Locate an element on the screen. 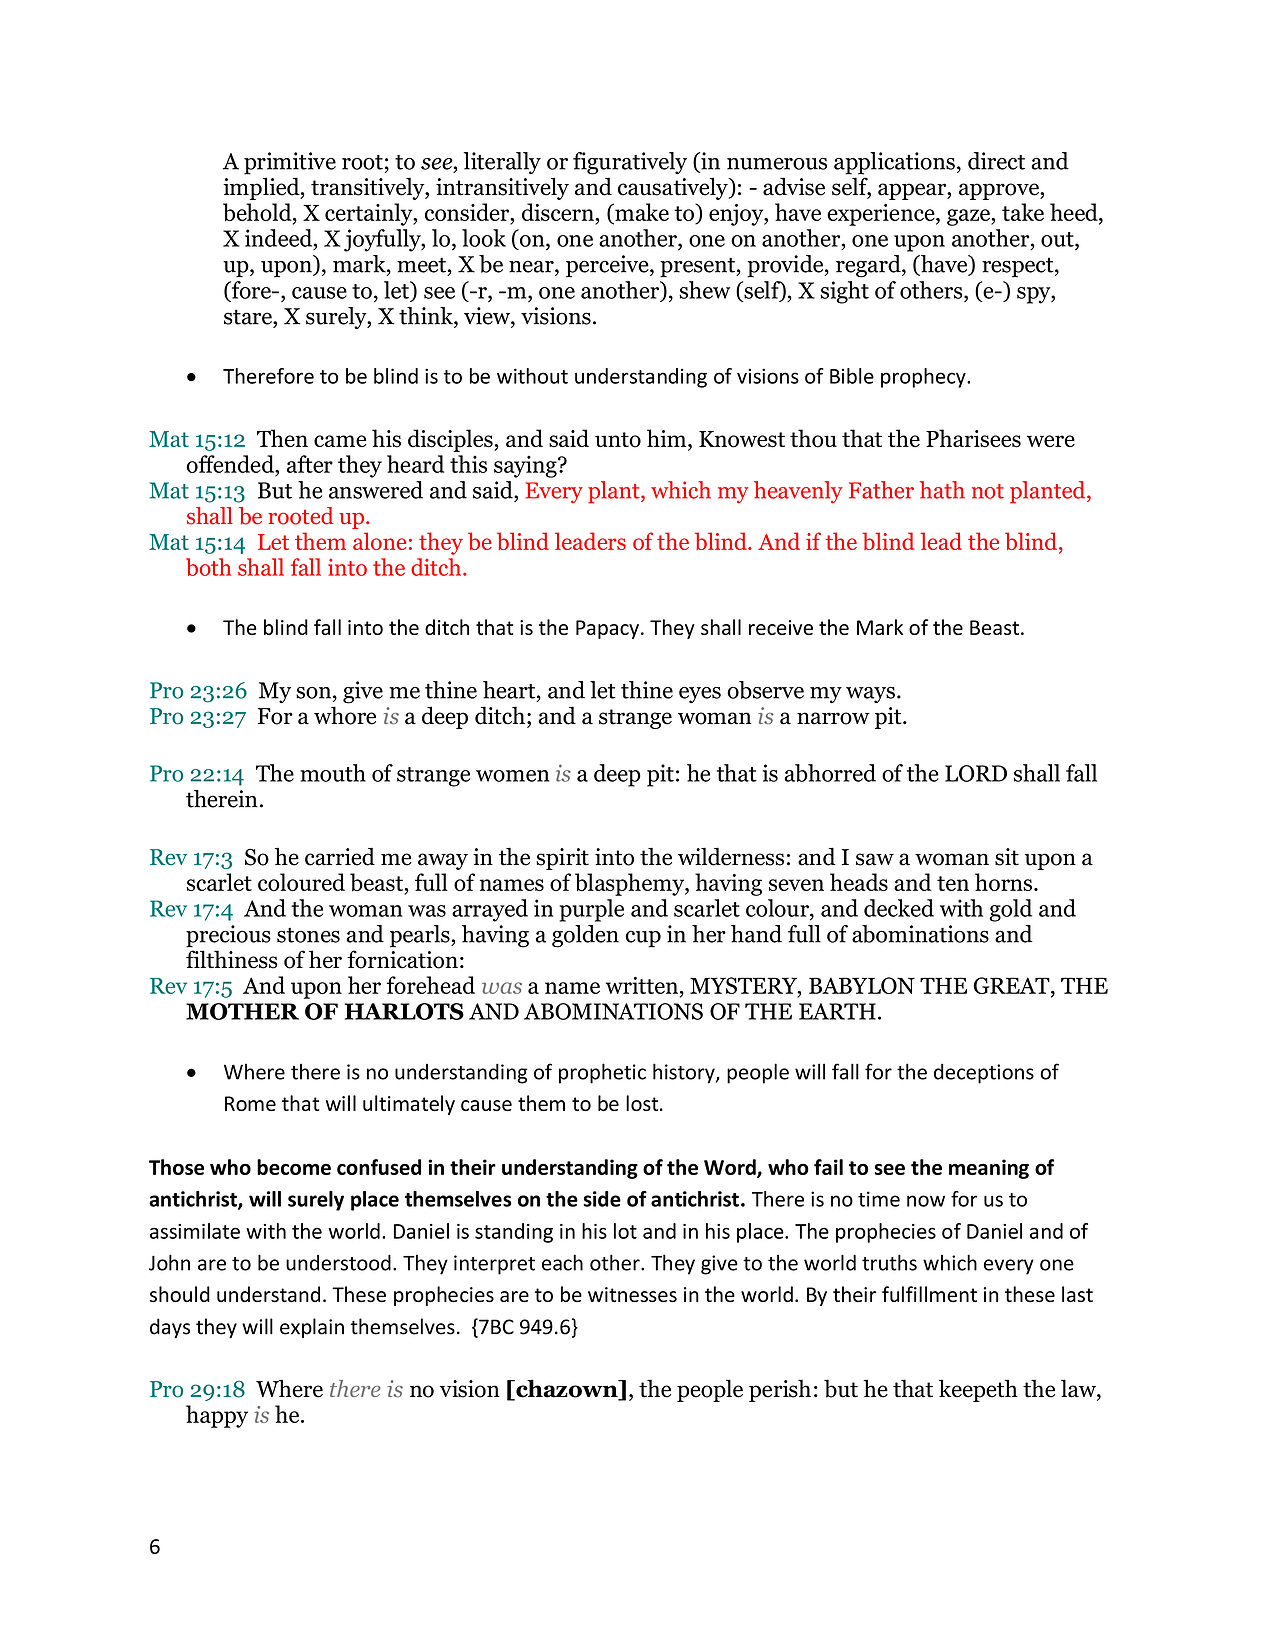 Image resolution: width=1262 pixels, height=1633 pixels. make is located at coordinates (641, 212).
